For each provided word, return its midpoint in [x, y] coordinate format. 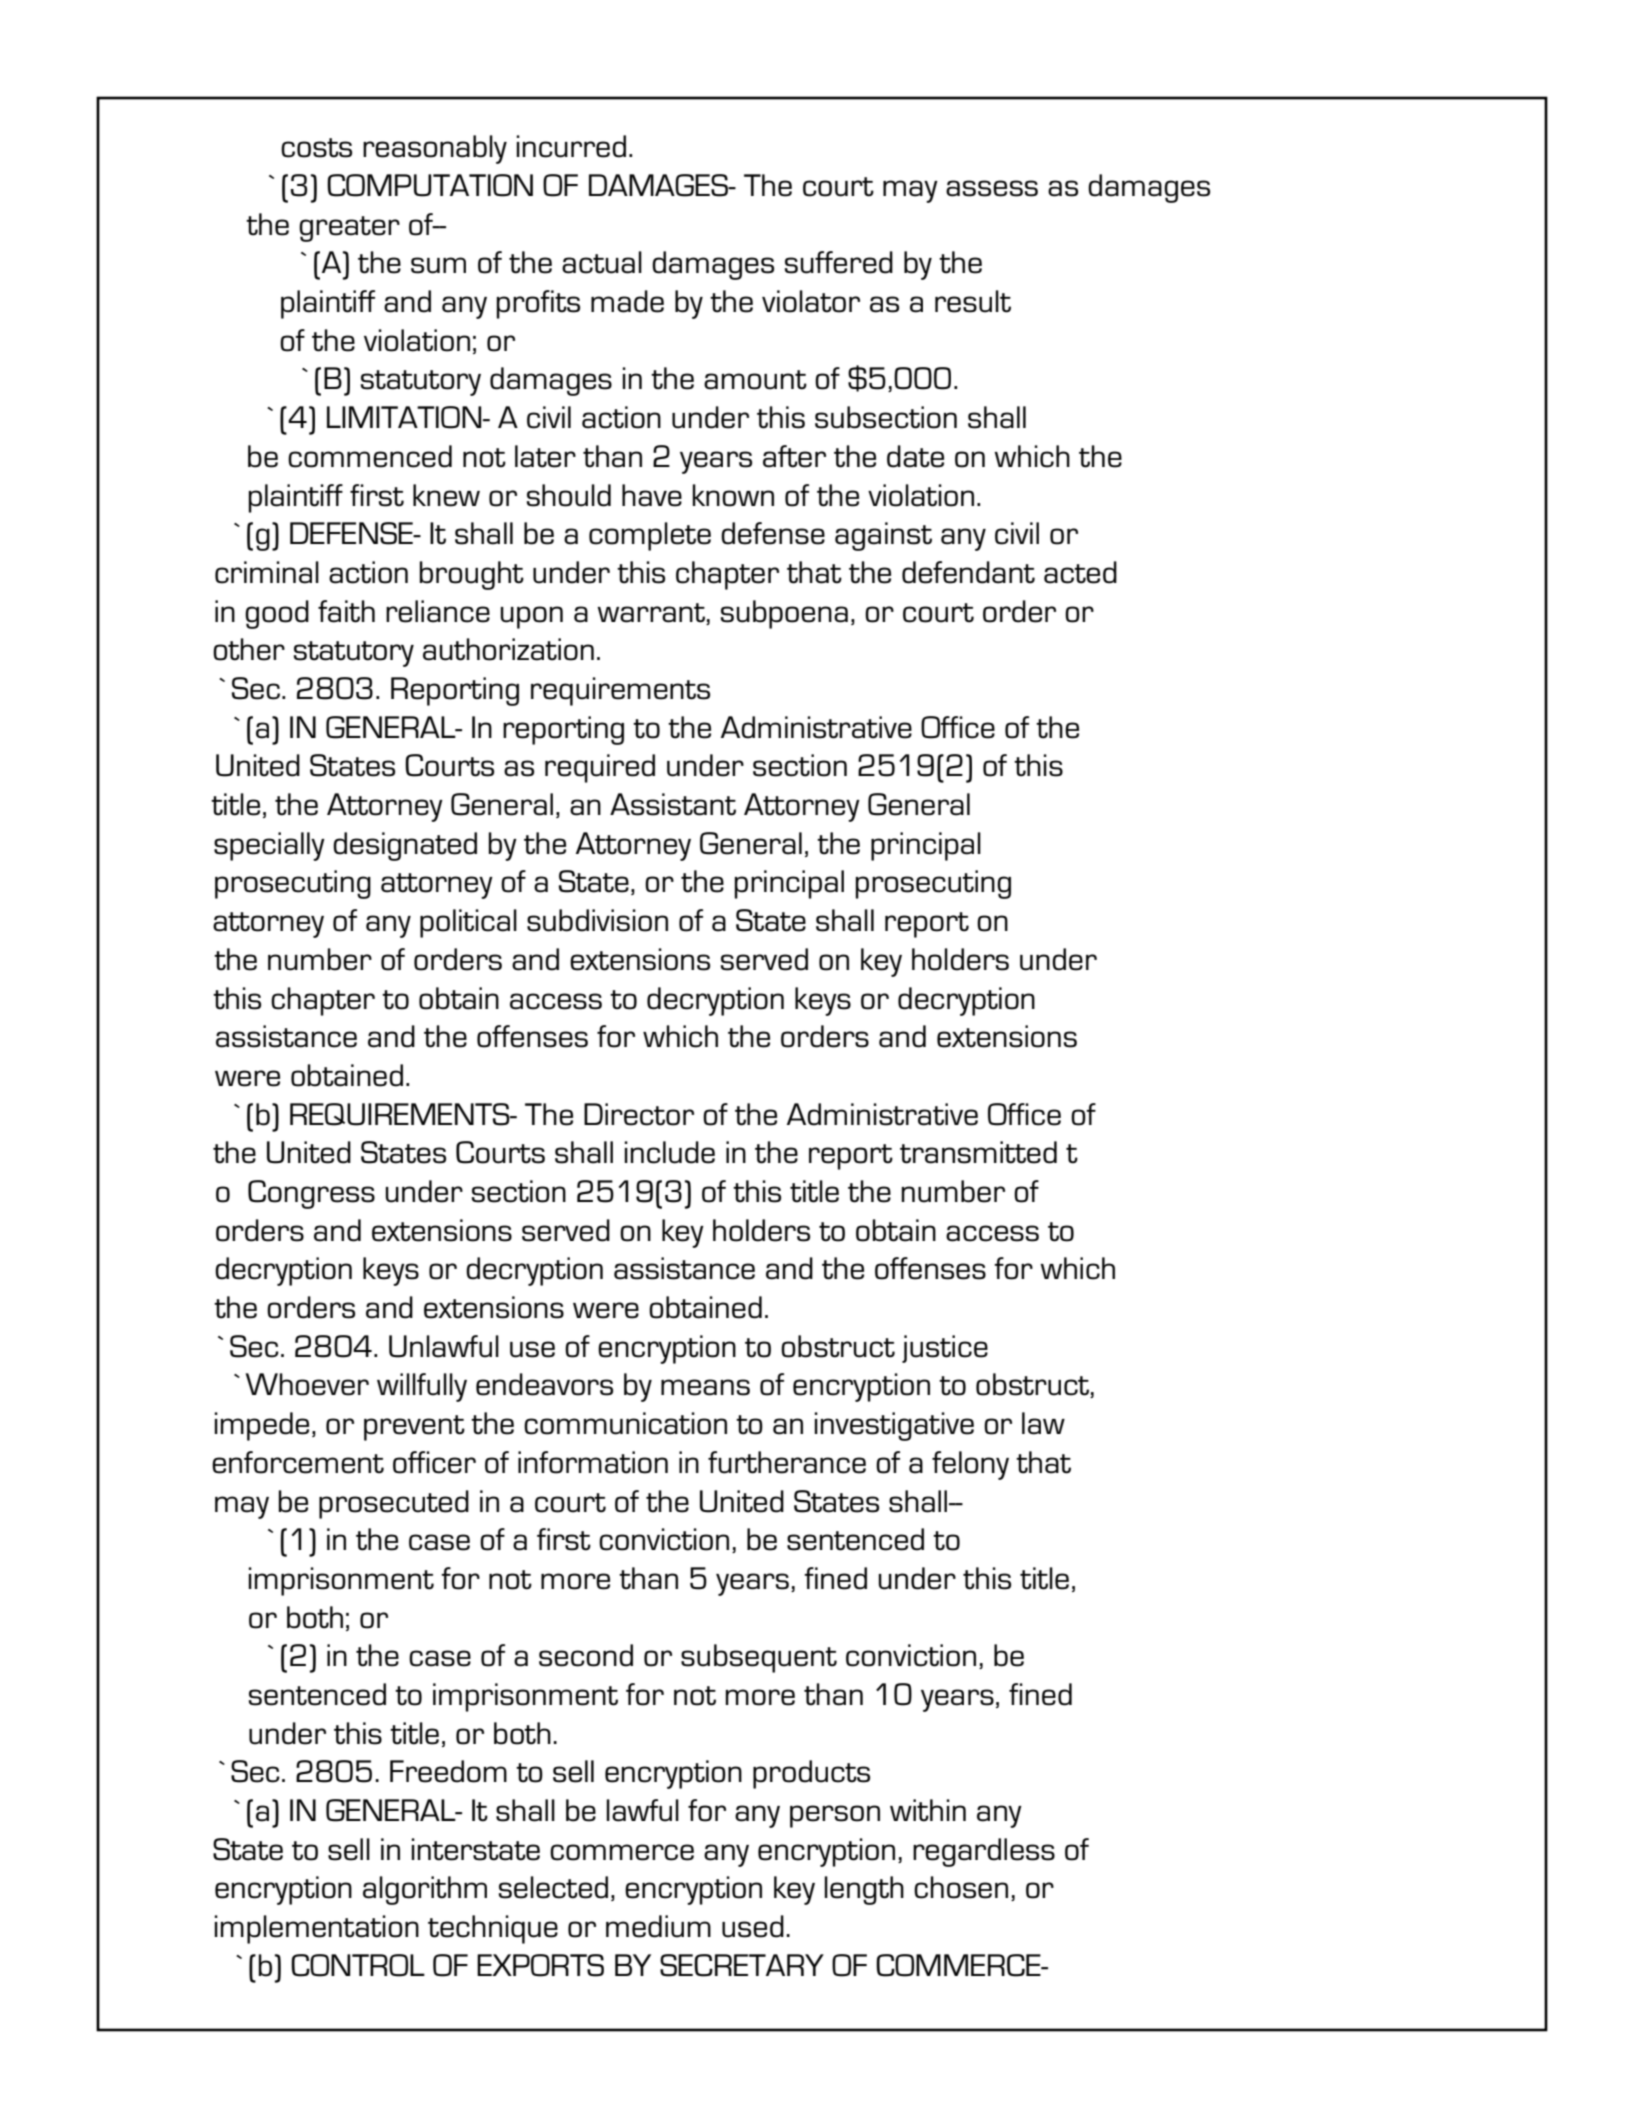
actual [602, 262]
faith [346, 611]
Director [639, 1114]
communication [625, 1423]
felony [970, 1465]
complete [650, 536]
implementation [317, 1929]
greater [349, 229]
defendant [968, 572]
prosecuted [394, 1504]
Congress [311, 1194]
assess [992, 188]
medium [658, 1926]
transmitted [978, 1152]
